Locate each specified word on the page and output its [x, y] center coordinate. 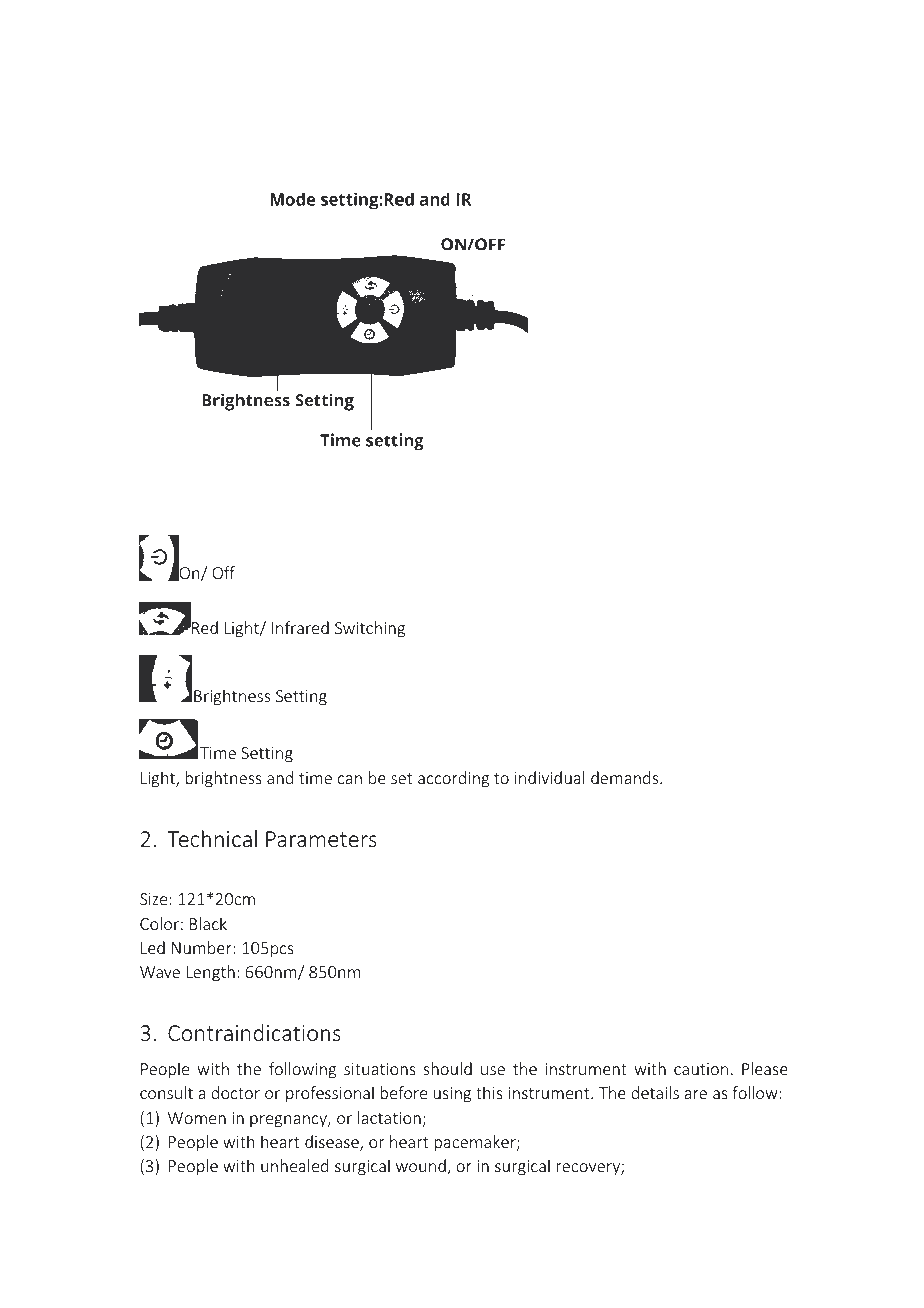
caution [701, 1069]
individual [550, 777]
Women [197, 1118]
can [350, 779]
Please [765, 1068]
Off [223, 572]
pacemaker [476, 1143]
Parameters [321, 839]
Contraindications [254, 1032]
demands [626, 777]
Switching [370, 629]
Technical [212, 838]
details [655, 1092]
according [454, 779]
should [447, 1068]
